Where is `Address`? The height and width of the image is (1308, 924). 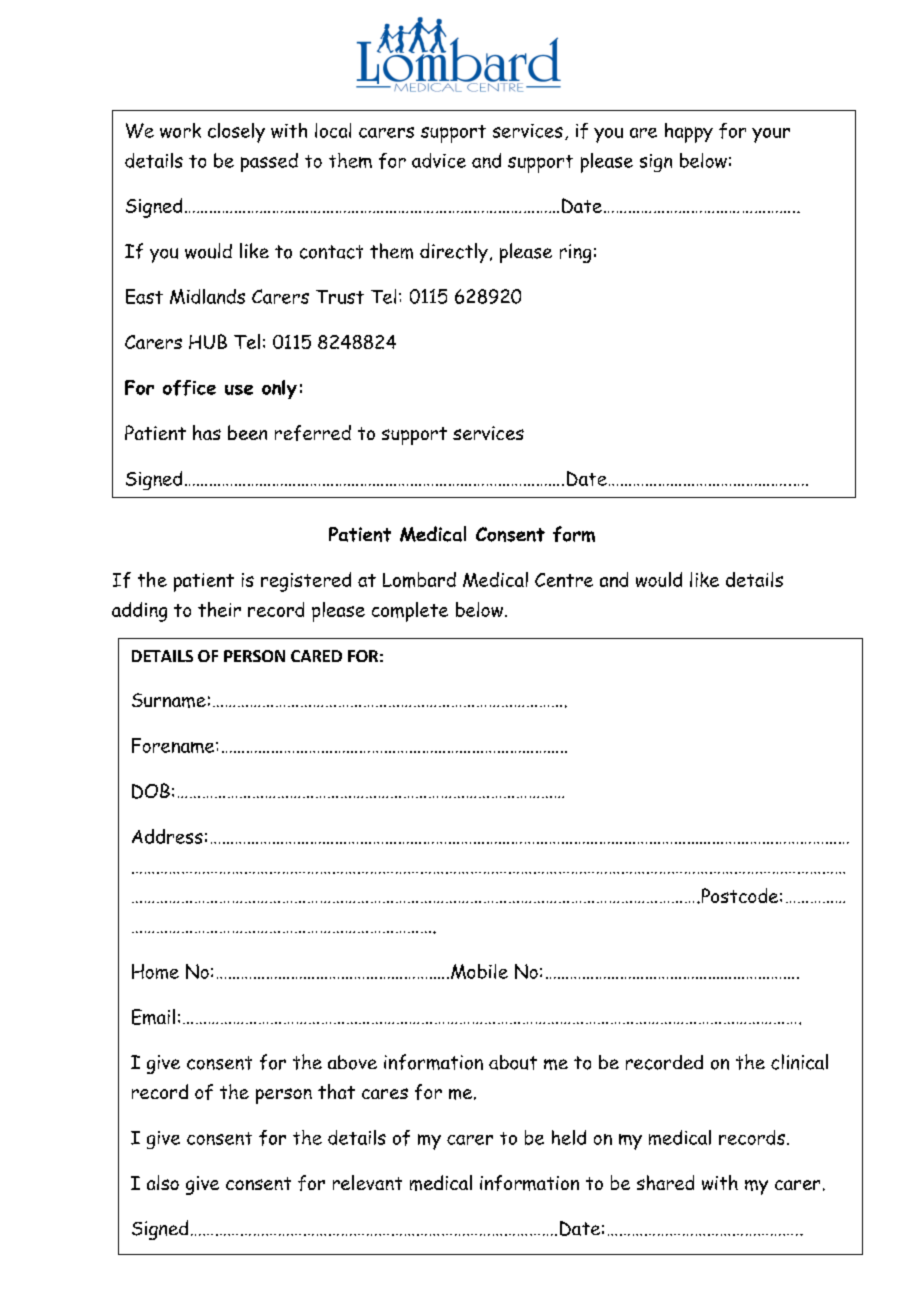
Address is located at coordinates (167, 836).
